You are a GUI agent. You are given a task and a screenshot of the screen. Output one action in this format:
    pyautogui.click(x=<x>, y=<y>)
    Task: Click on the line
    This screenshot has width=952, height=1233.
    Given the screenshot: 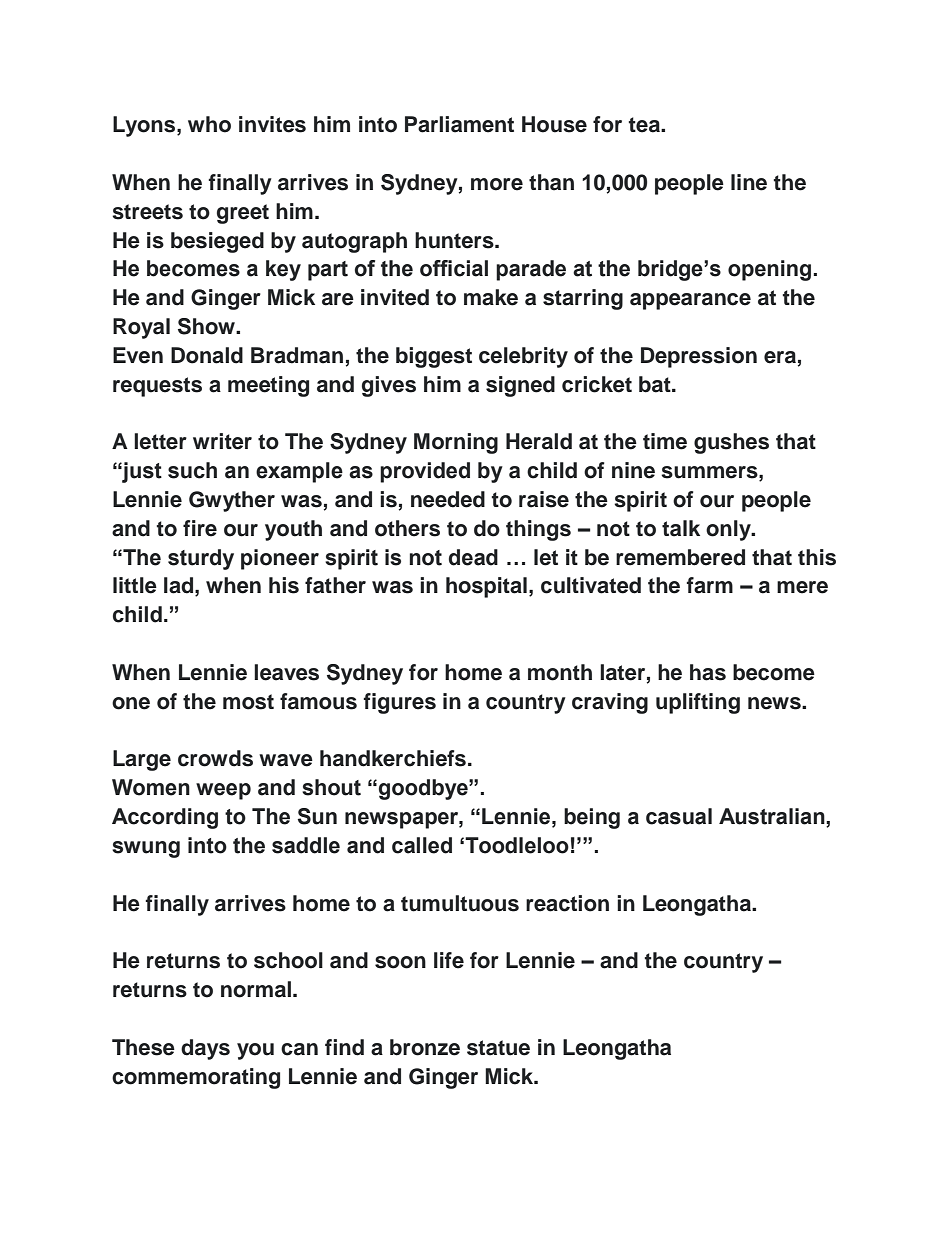 What is the action you would take?
    pyautogui.click(x=749, y=182)
